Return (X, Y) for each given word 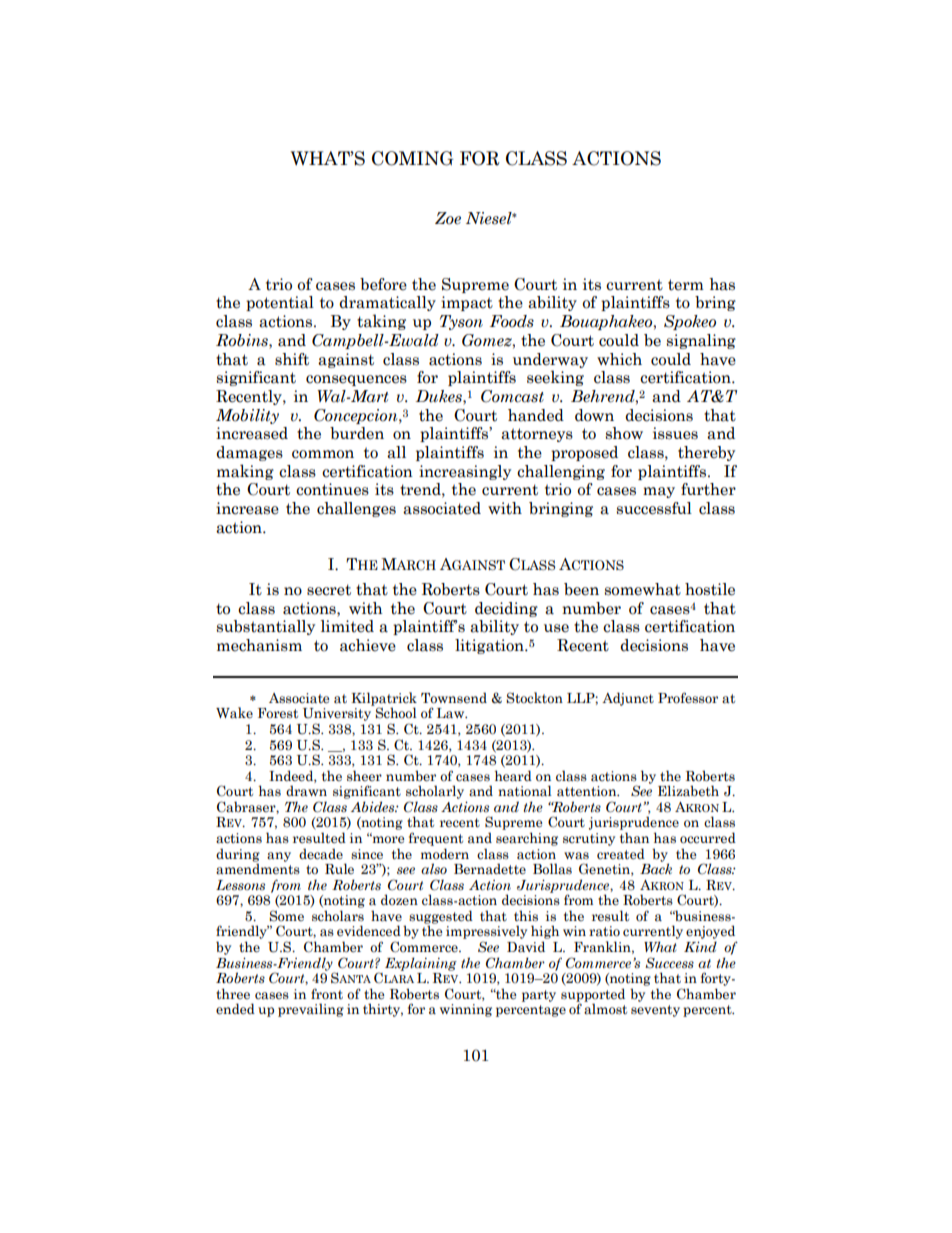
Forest (278, 713)
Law (452, 713)
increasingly (465, 472)
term (686, 285)
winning (466, 1010)
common (323, 454)
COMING (412, 158)
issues (675, 433)
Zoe (448, 218)
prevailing (311, 1010)
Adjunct (628, 699)
